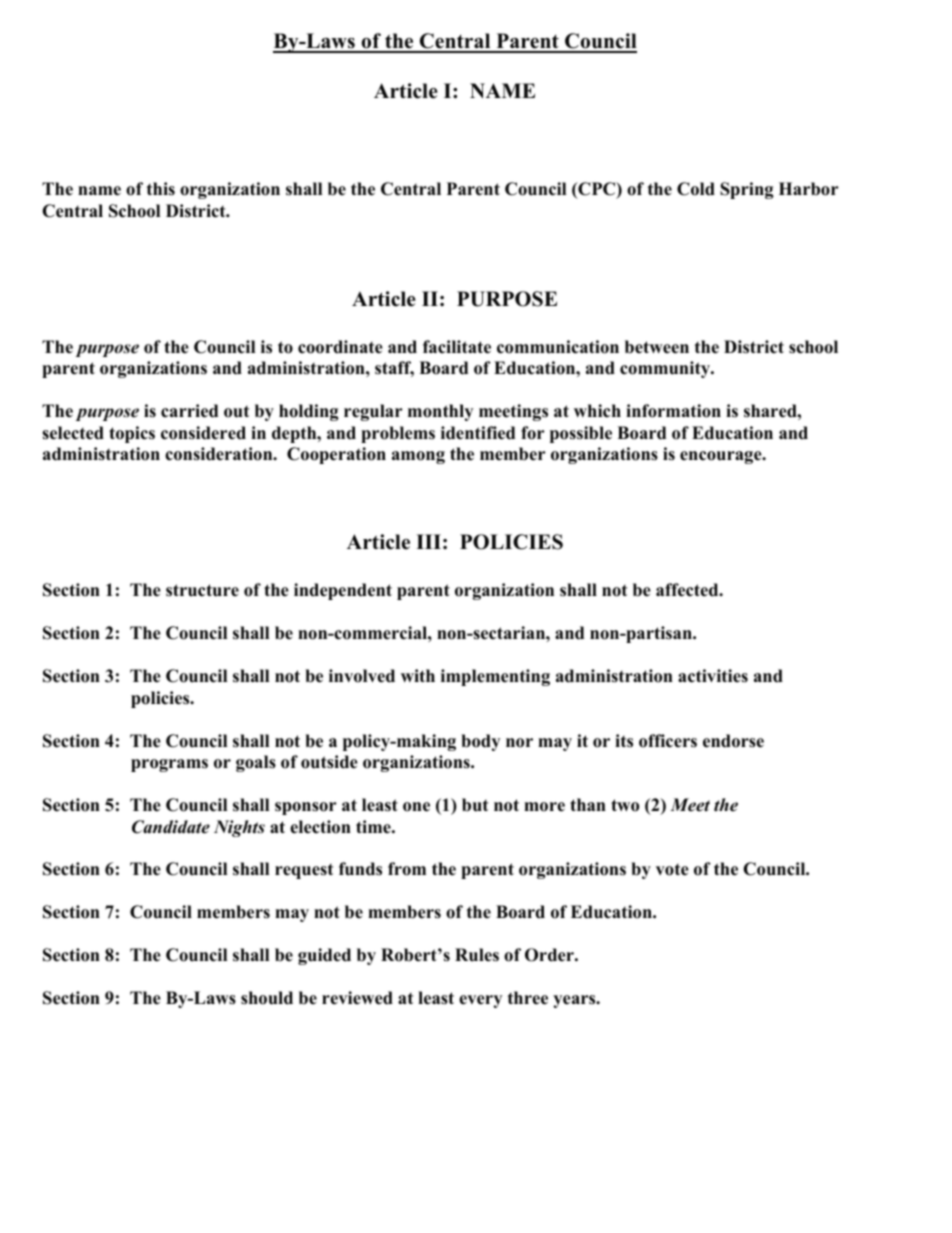  I want to click on programs, so click(169, 765).
